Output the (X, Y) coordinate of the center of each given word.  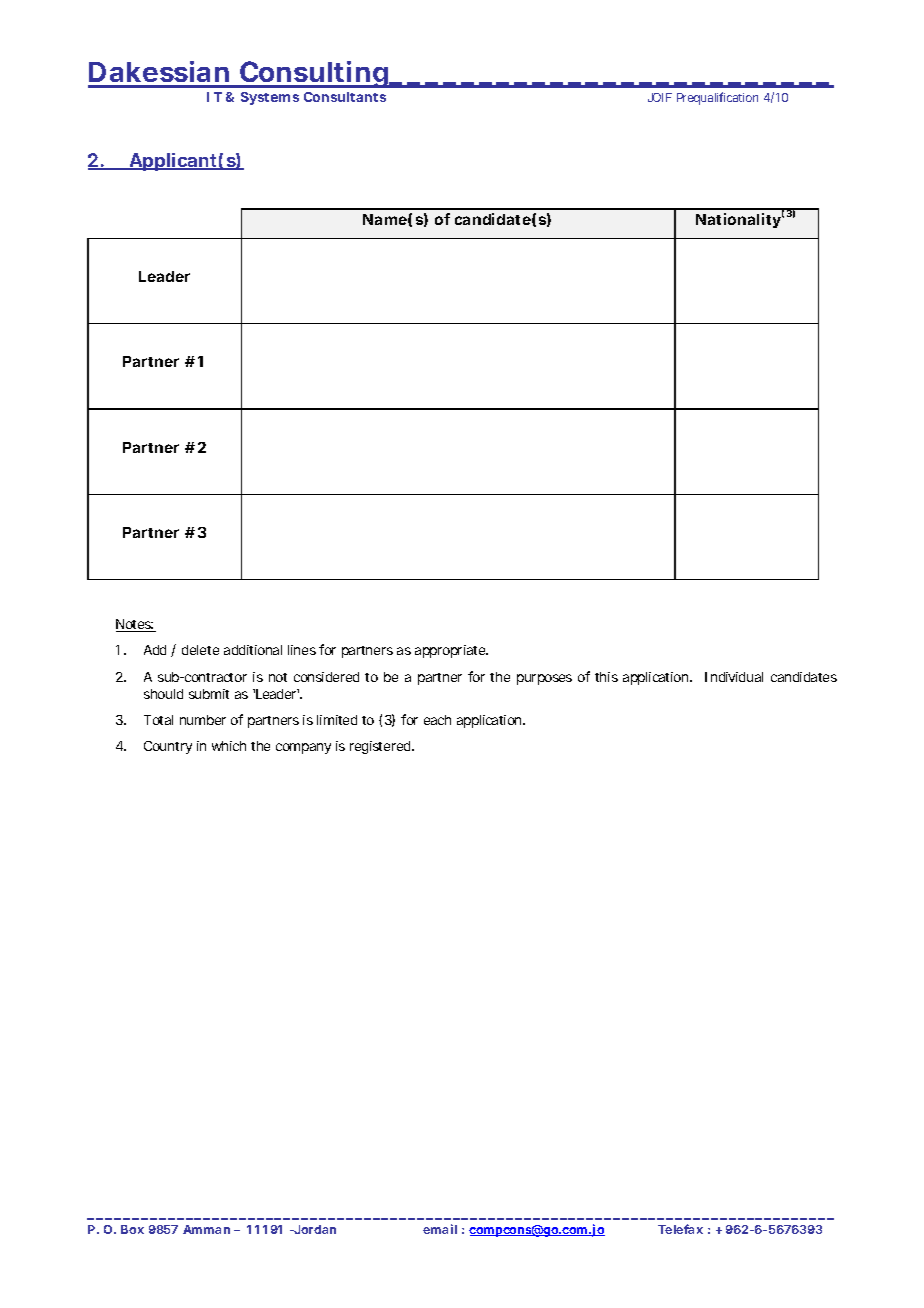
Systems (270, 98)
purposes (544, 679)
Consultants (345, 97)
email (440, 1229)
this (606, 677)
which (229, 746)
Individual (734, 677)
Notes (135, 625)
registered (381, 747)
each (437, 720)
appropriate (451, 651)
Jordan (314, 1229)
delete (200, 650)
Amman (206, 1229)
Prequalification (717, 98)
